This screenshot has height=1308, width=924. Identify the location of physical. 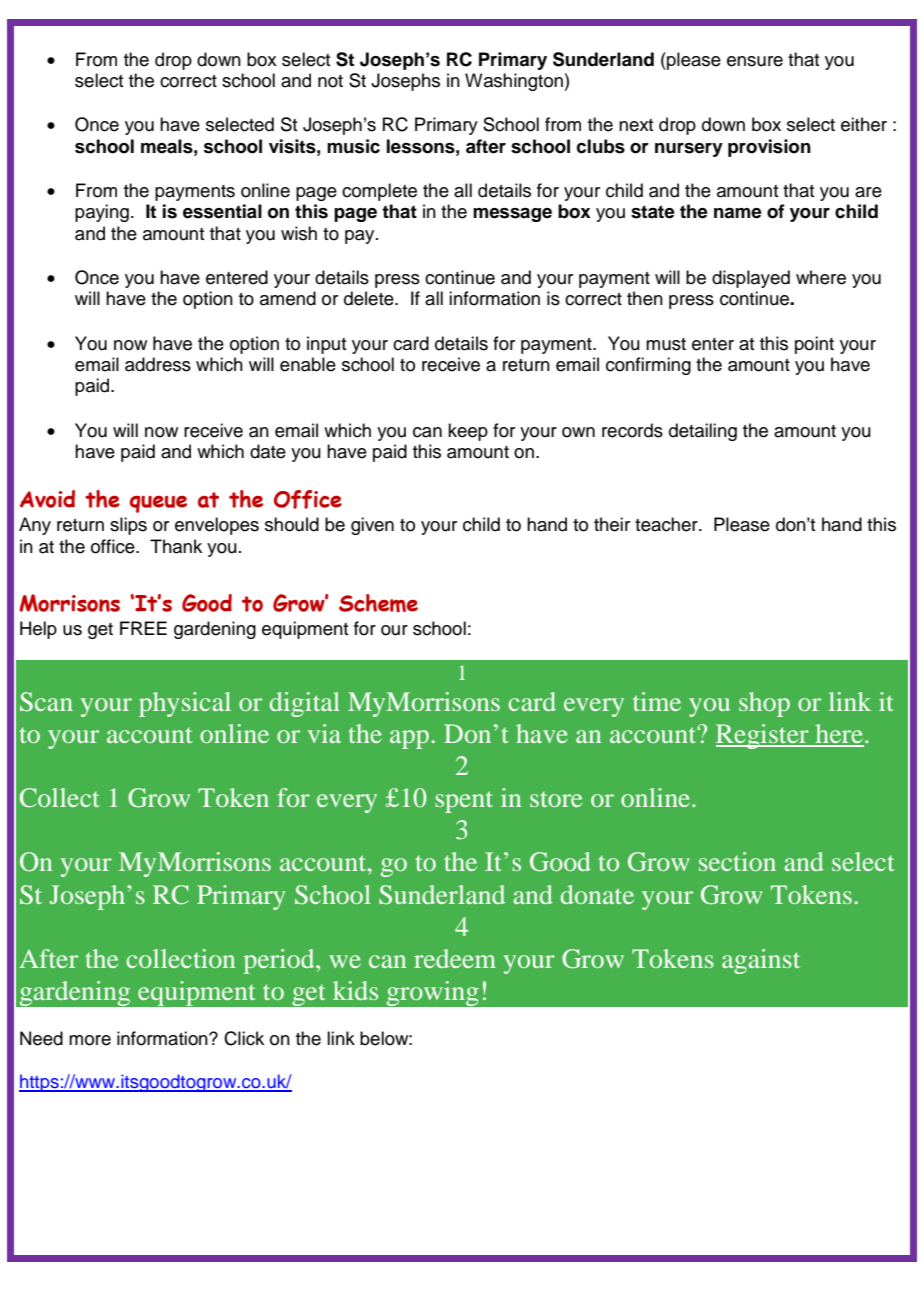
(185, 704).
